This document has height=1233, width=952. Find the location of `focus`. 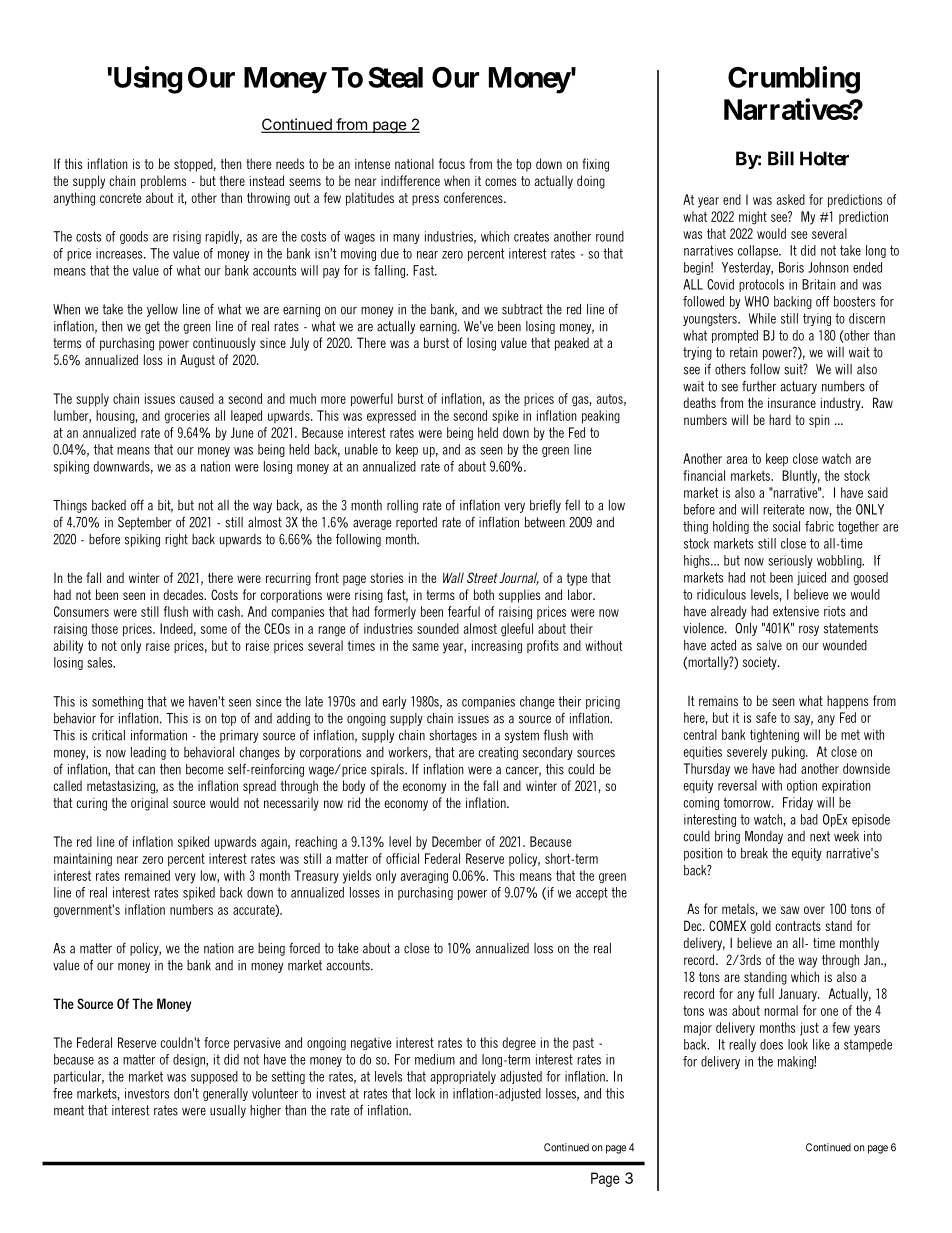

focus is located at coordinates (452, 163).
